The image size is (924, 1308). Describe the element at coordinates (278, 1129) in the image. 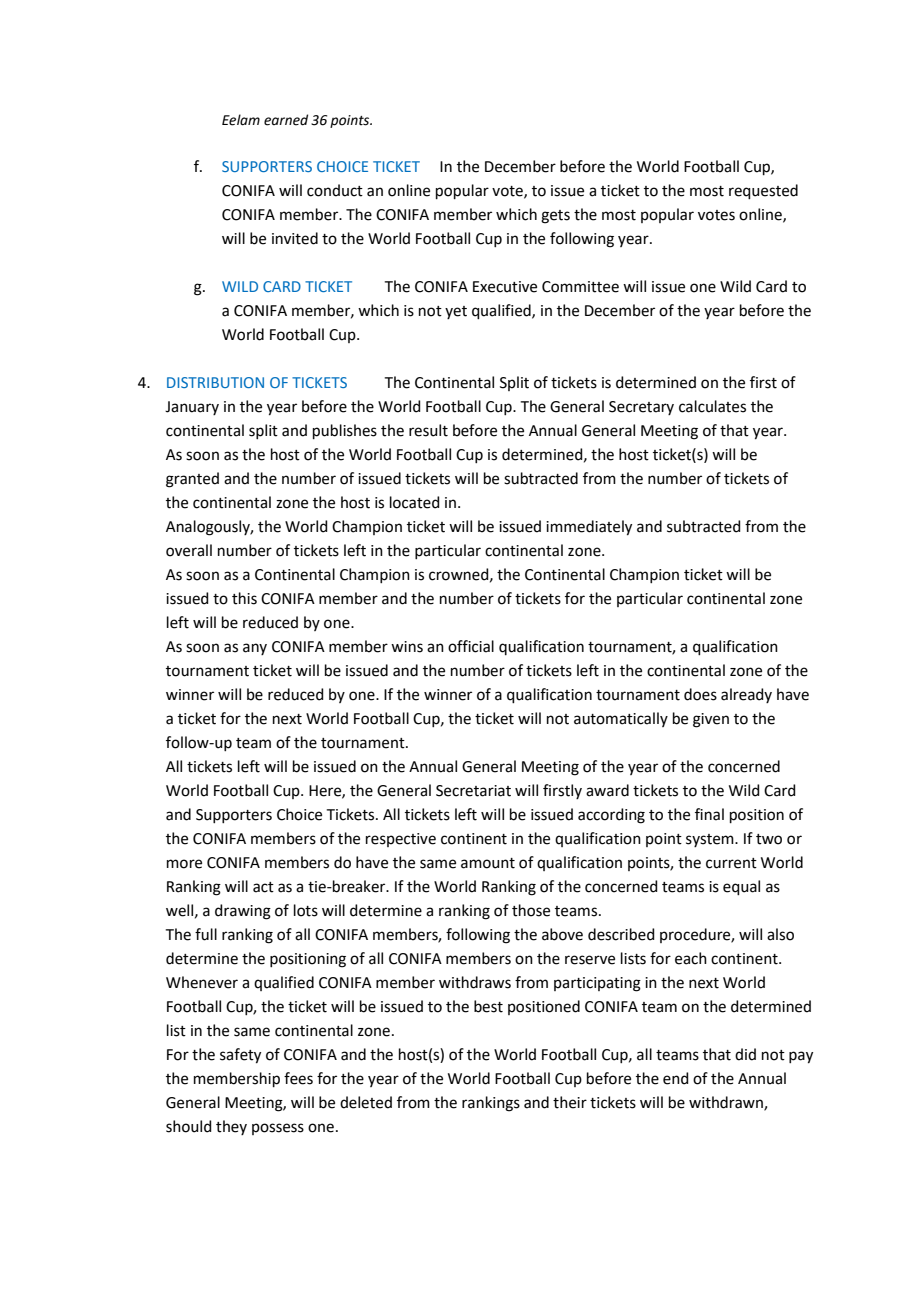

I see `possess` at that location.
